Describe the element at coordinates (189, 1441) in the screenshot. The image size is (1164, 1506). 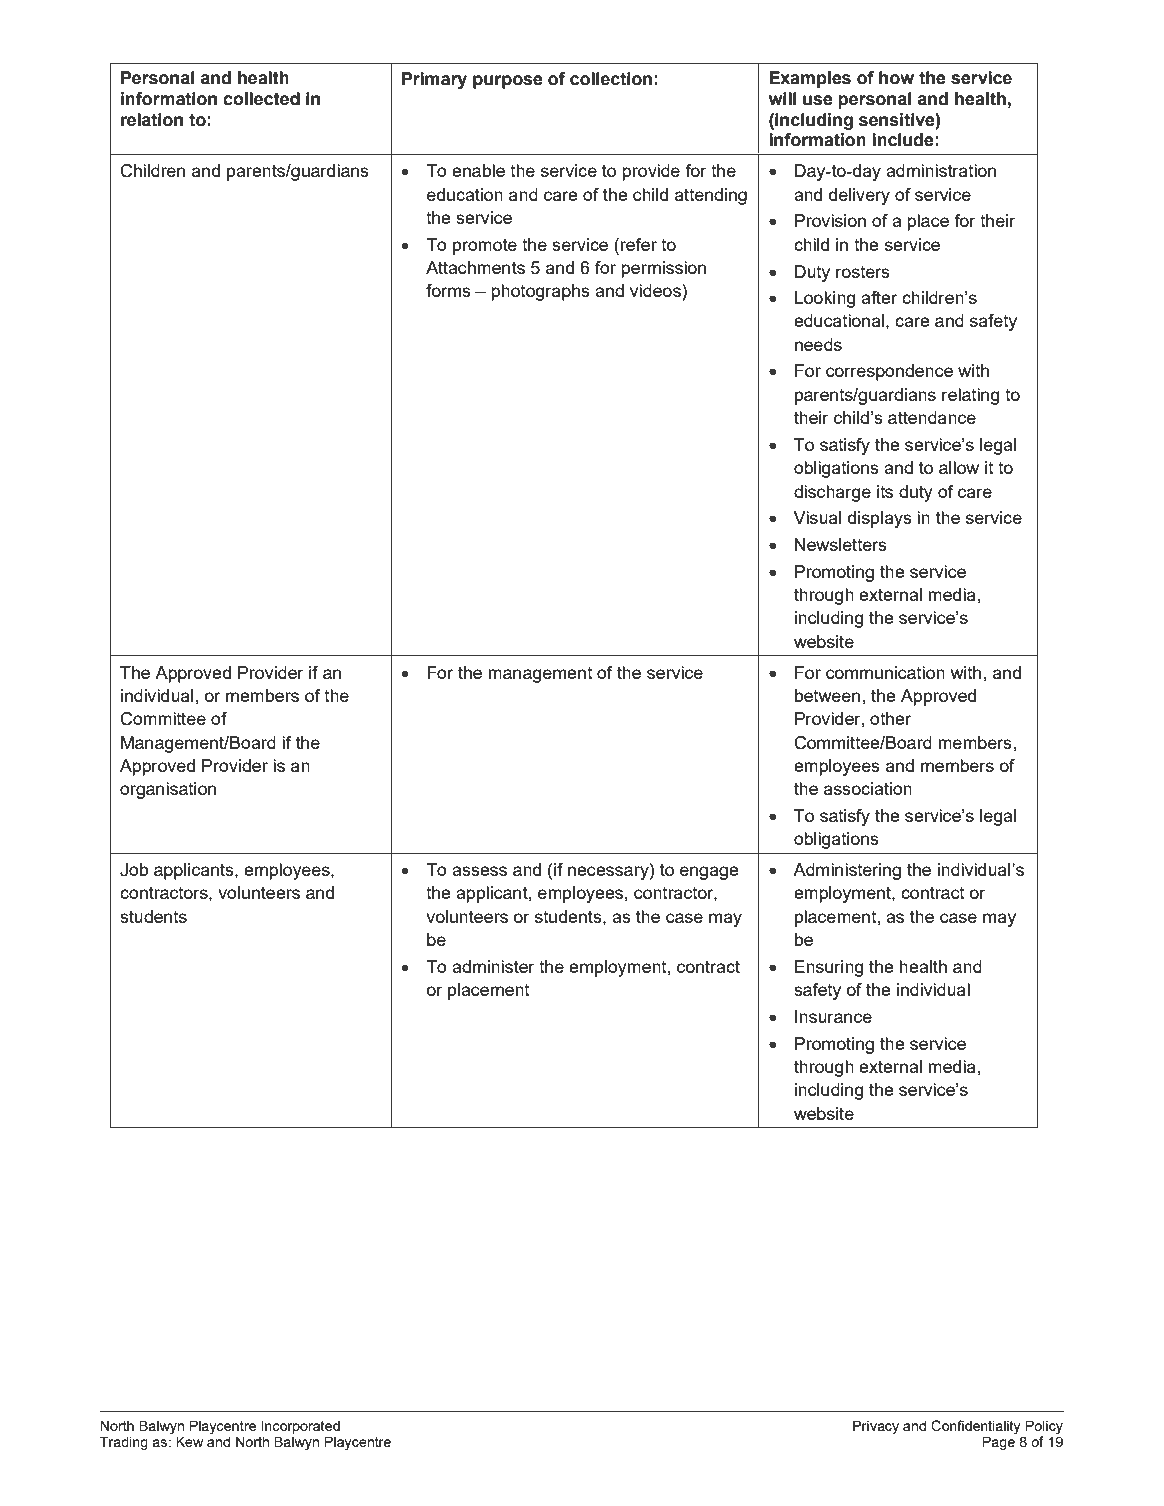
I see `Kew` at that location.
